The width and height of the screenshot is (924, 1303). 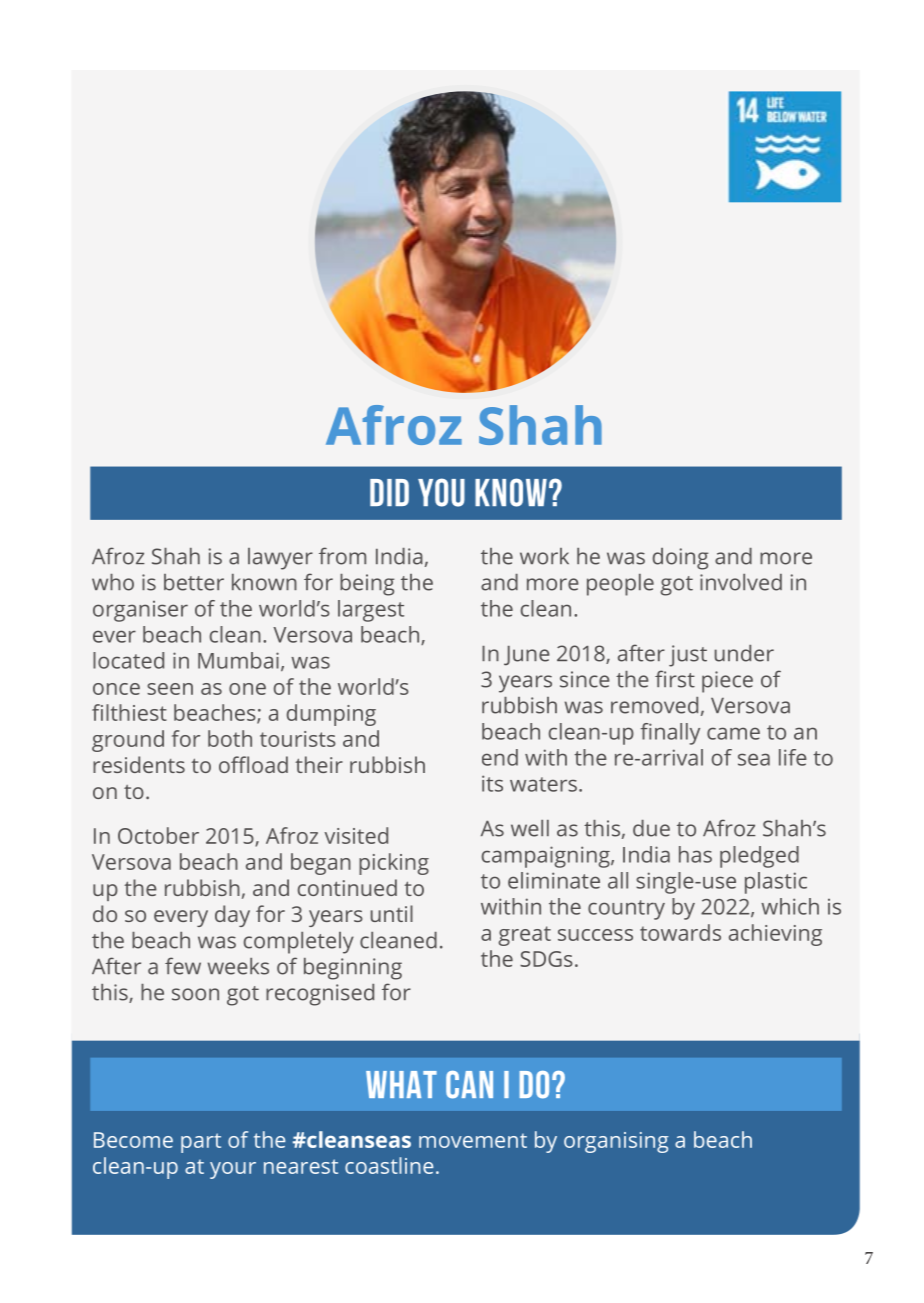 I want to click on DID, so click(x=389, y=492).
